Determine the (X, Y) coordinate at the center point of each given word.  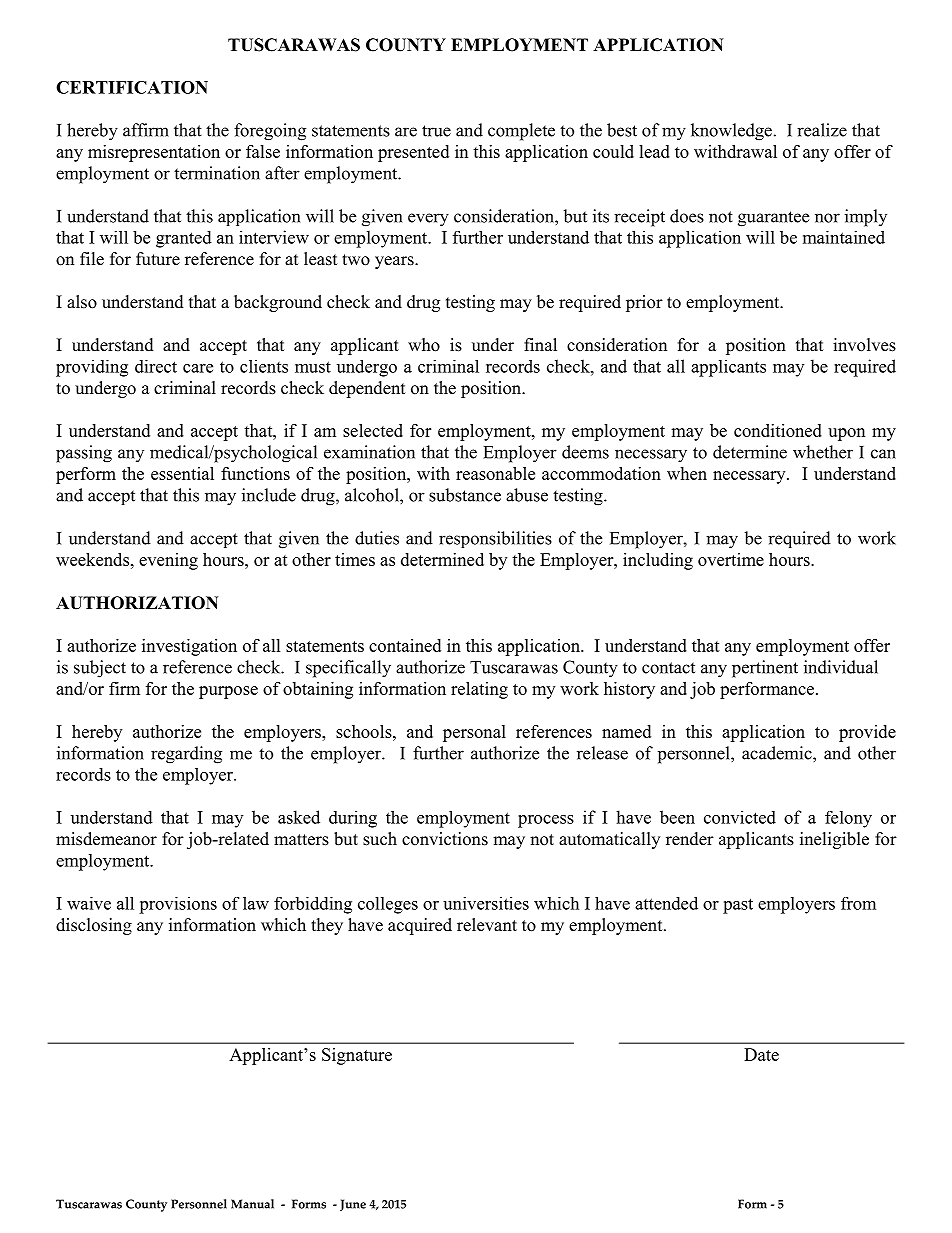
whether (823, 452)
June (353, 1205)
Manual (252, 1204)
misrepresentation (154, 153)
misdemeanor (106, 839)
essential (182, 473)
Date (761, 1054)
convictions (445, 839)
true (436, 131)
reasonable (495, 473)
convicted (740, 817)
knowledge (731, 132)
